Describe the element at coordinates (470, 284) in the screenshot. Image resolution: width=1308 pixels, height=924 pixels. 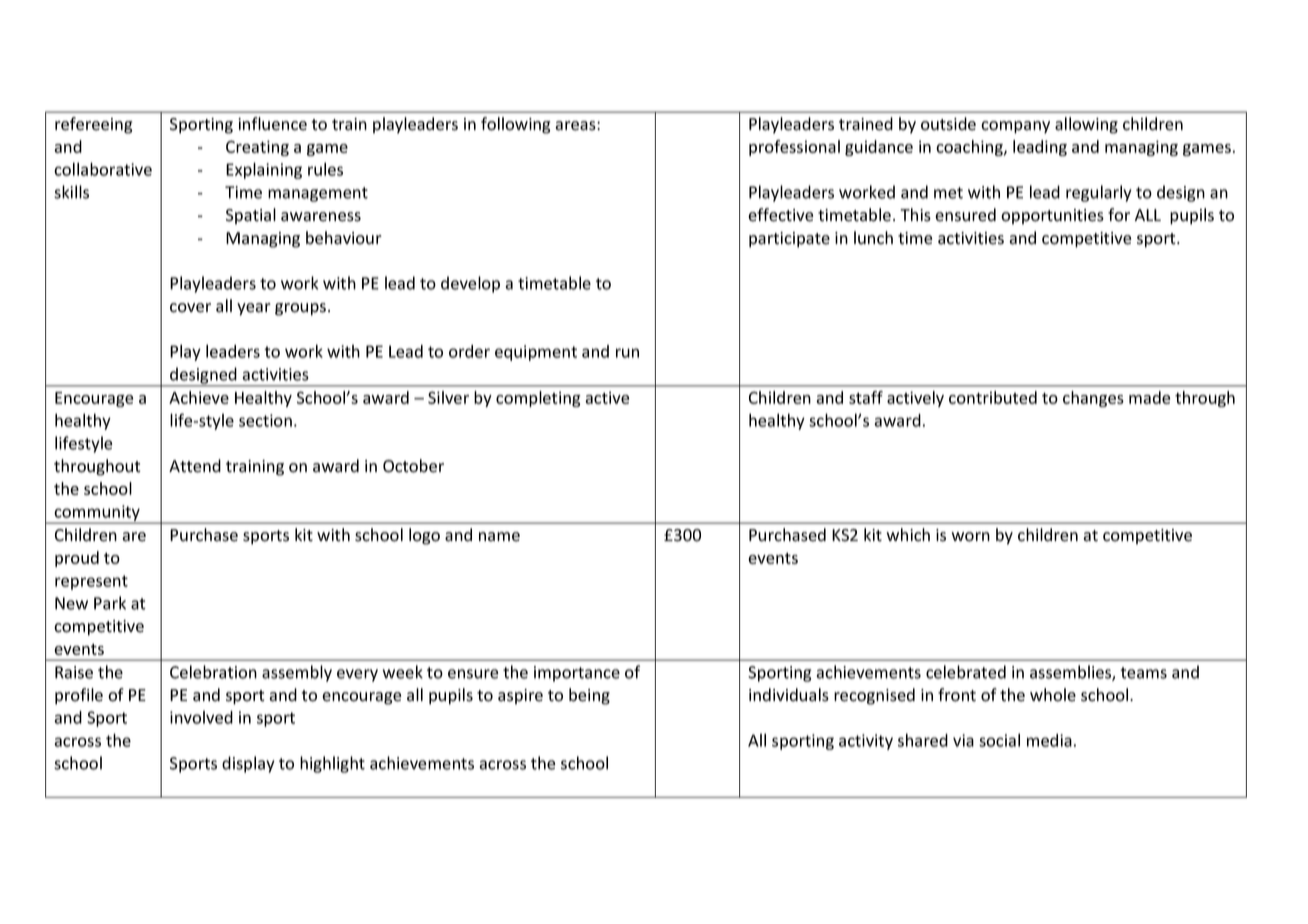
I see `develop` at that location.
